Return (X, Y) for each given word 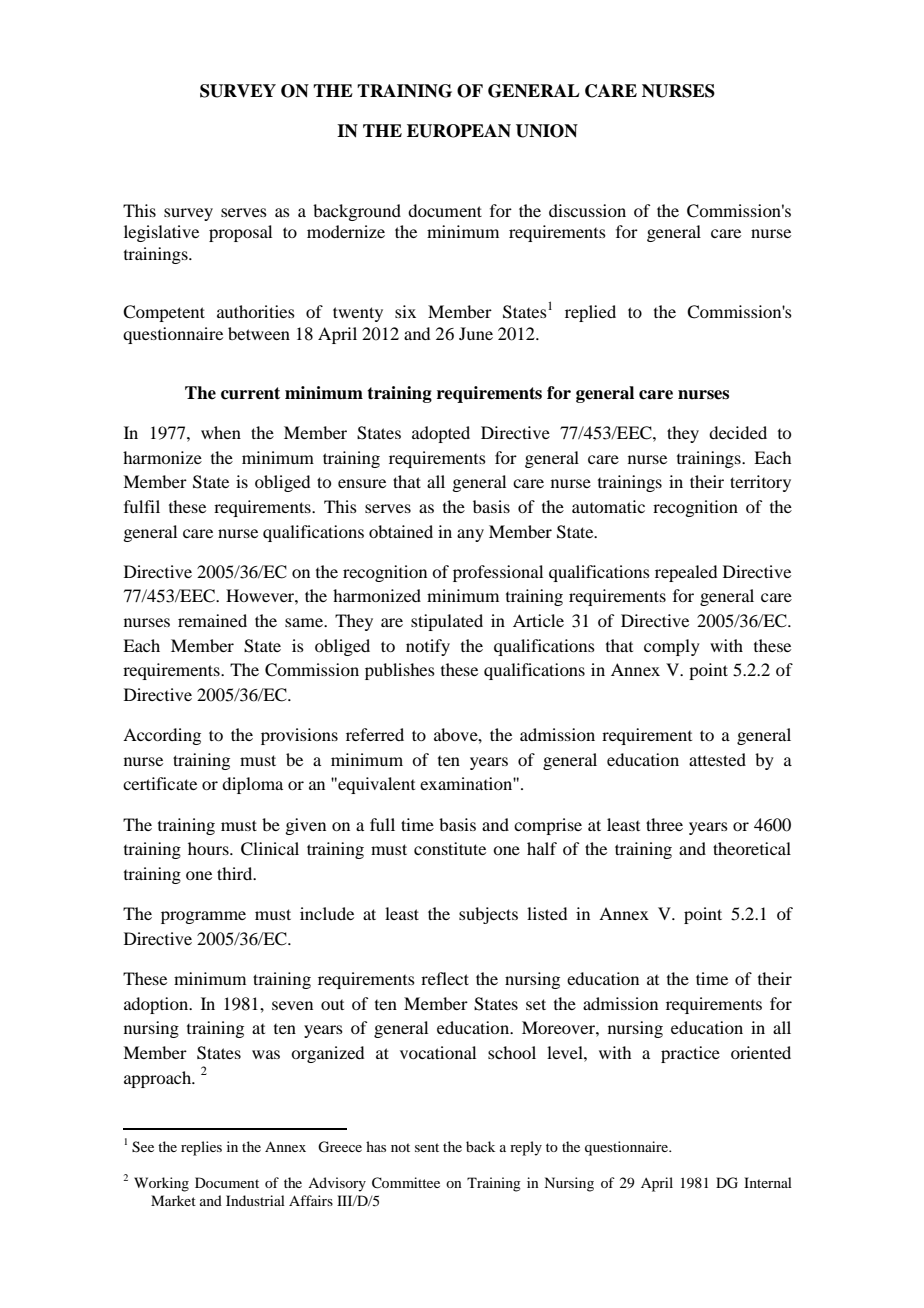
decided (738, 432)
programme (203, 917)
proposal (240, 233)
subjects (488, 915)
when (221, 432)
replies (201, 1148)
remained (212, 620)
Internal (768, 1182)
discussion (587, 210)
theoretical (752, 848)
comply (672, 647)
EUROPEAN (459, 131)
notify (428, 647)
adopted (441, 434)
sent (427, 1147)
